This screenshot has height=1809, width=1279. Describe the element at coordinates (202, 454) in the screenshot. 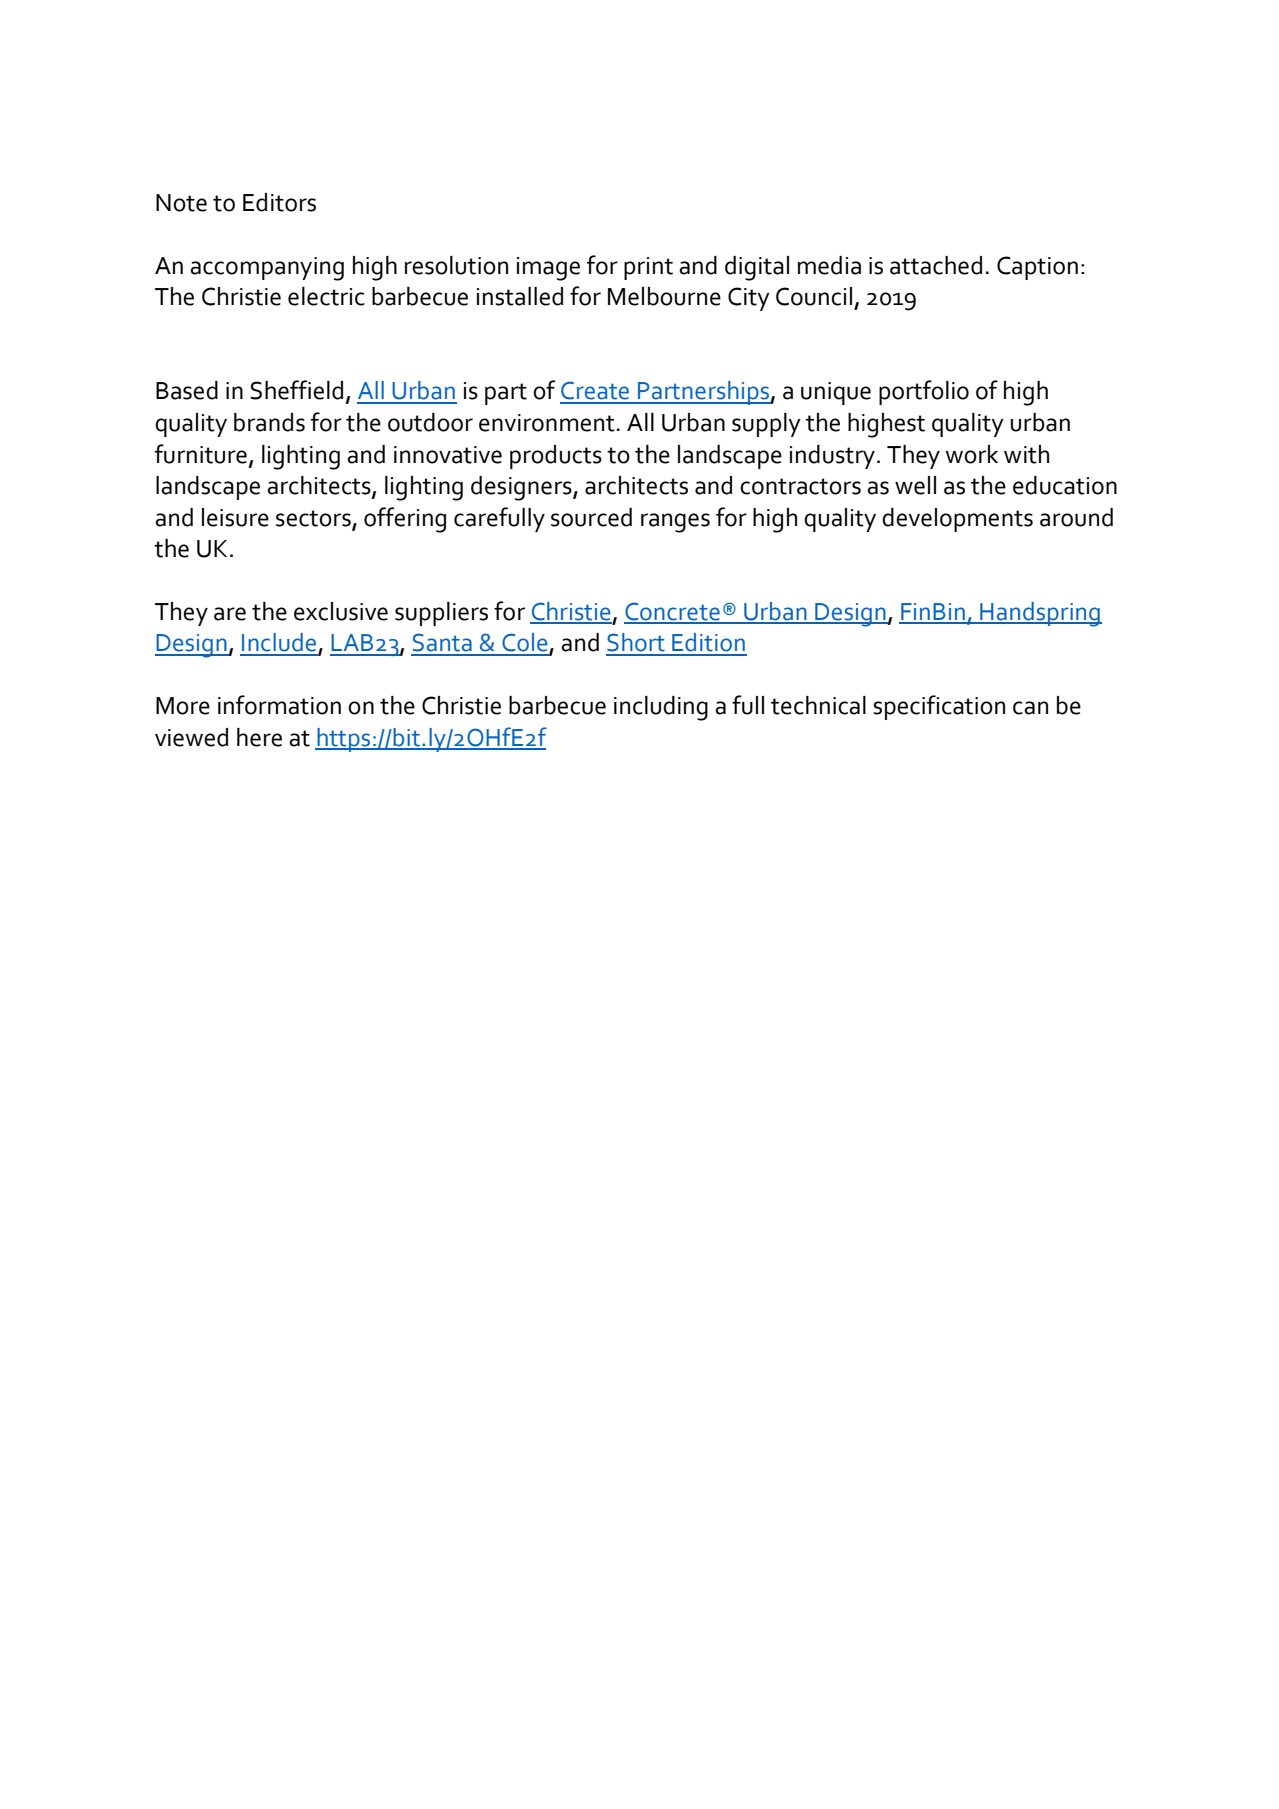

I see `furniture` at that location.
